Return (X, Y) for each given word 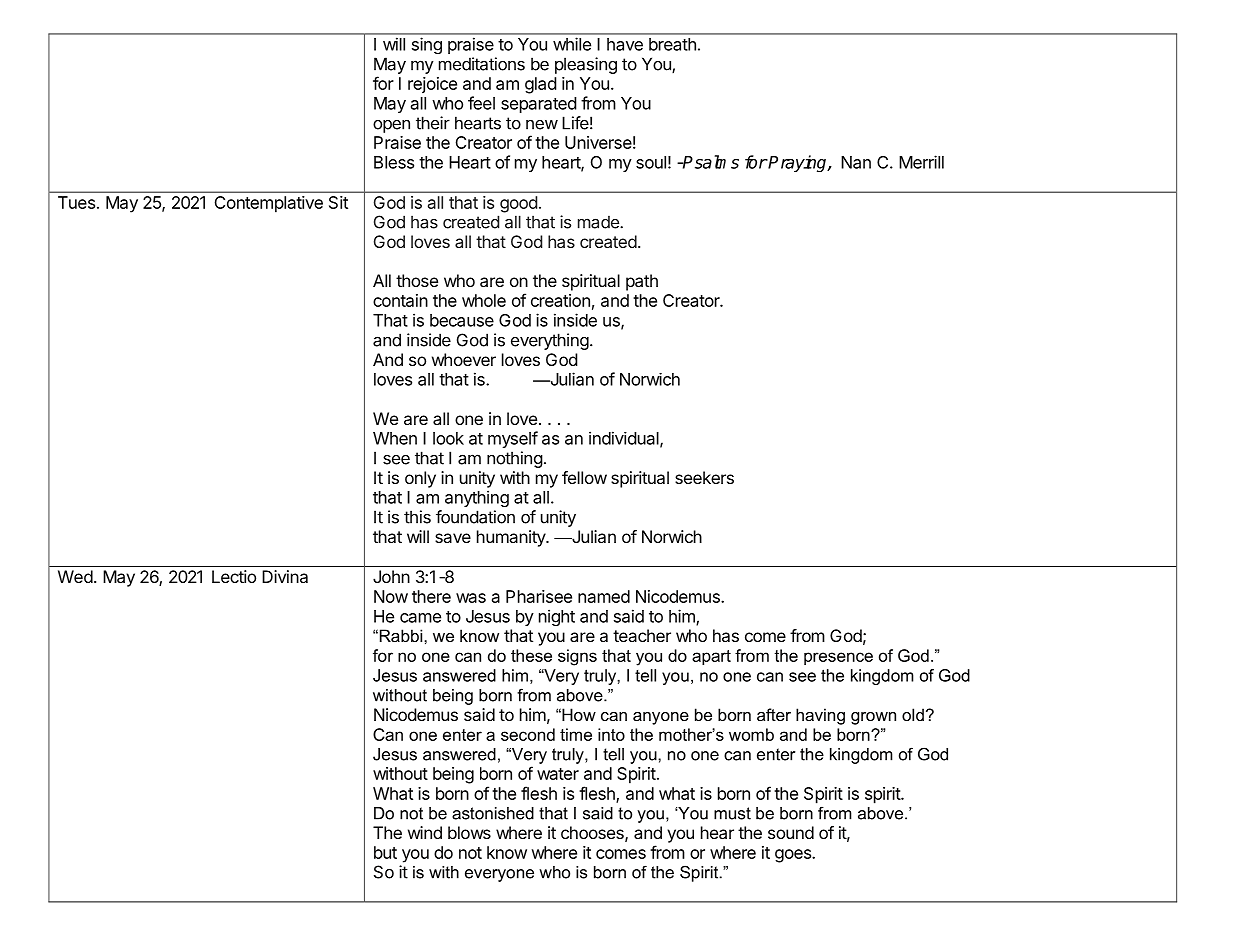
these (531, 655)
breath (672, 44)
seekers (704, 477)
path (642, 282)
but (385, 852)
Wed (75, 576)
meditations (482, 64)
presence (838, 658)
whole (484, 300)
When (395, 438)
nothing (515, 459)
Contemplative (269, 204)
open (391, 126)
